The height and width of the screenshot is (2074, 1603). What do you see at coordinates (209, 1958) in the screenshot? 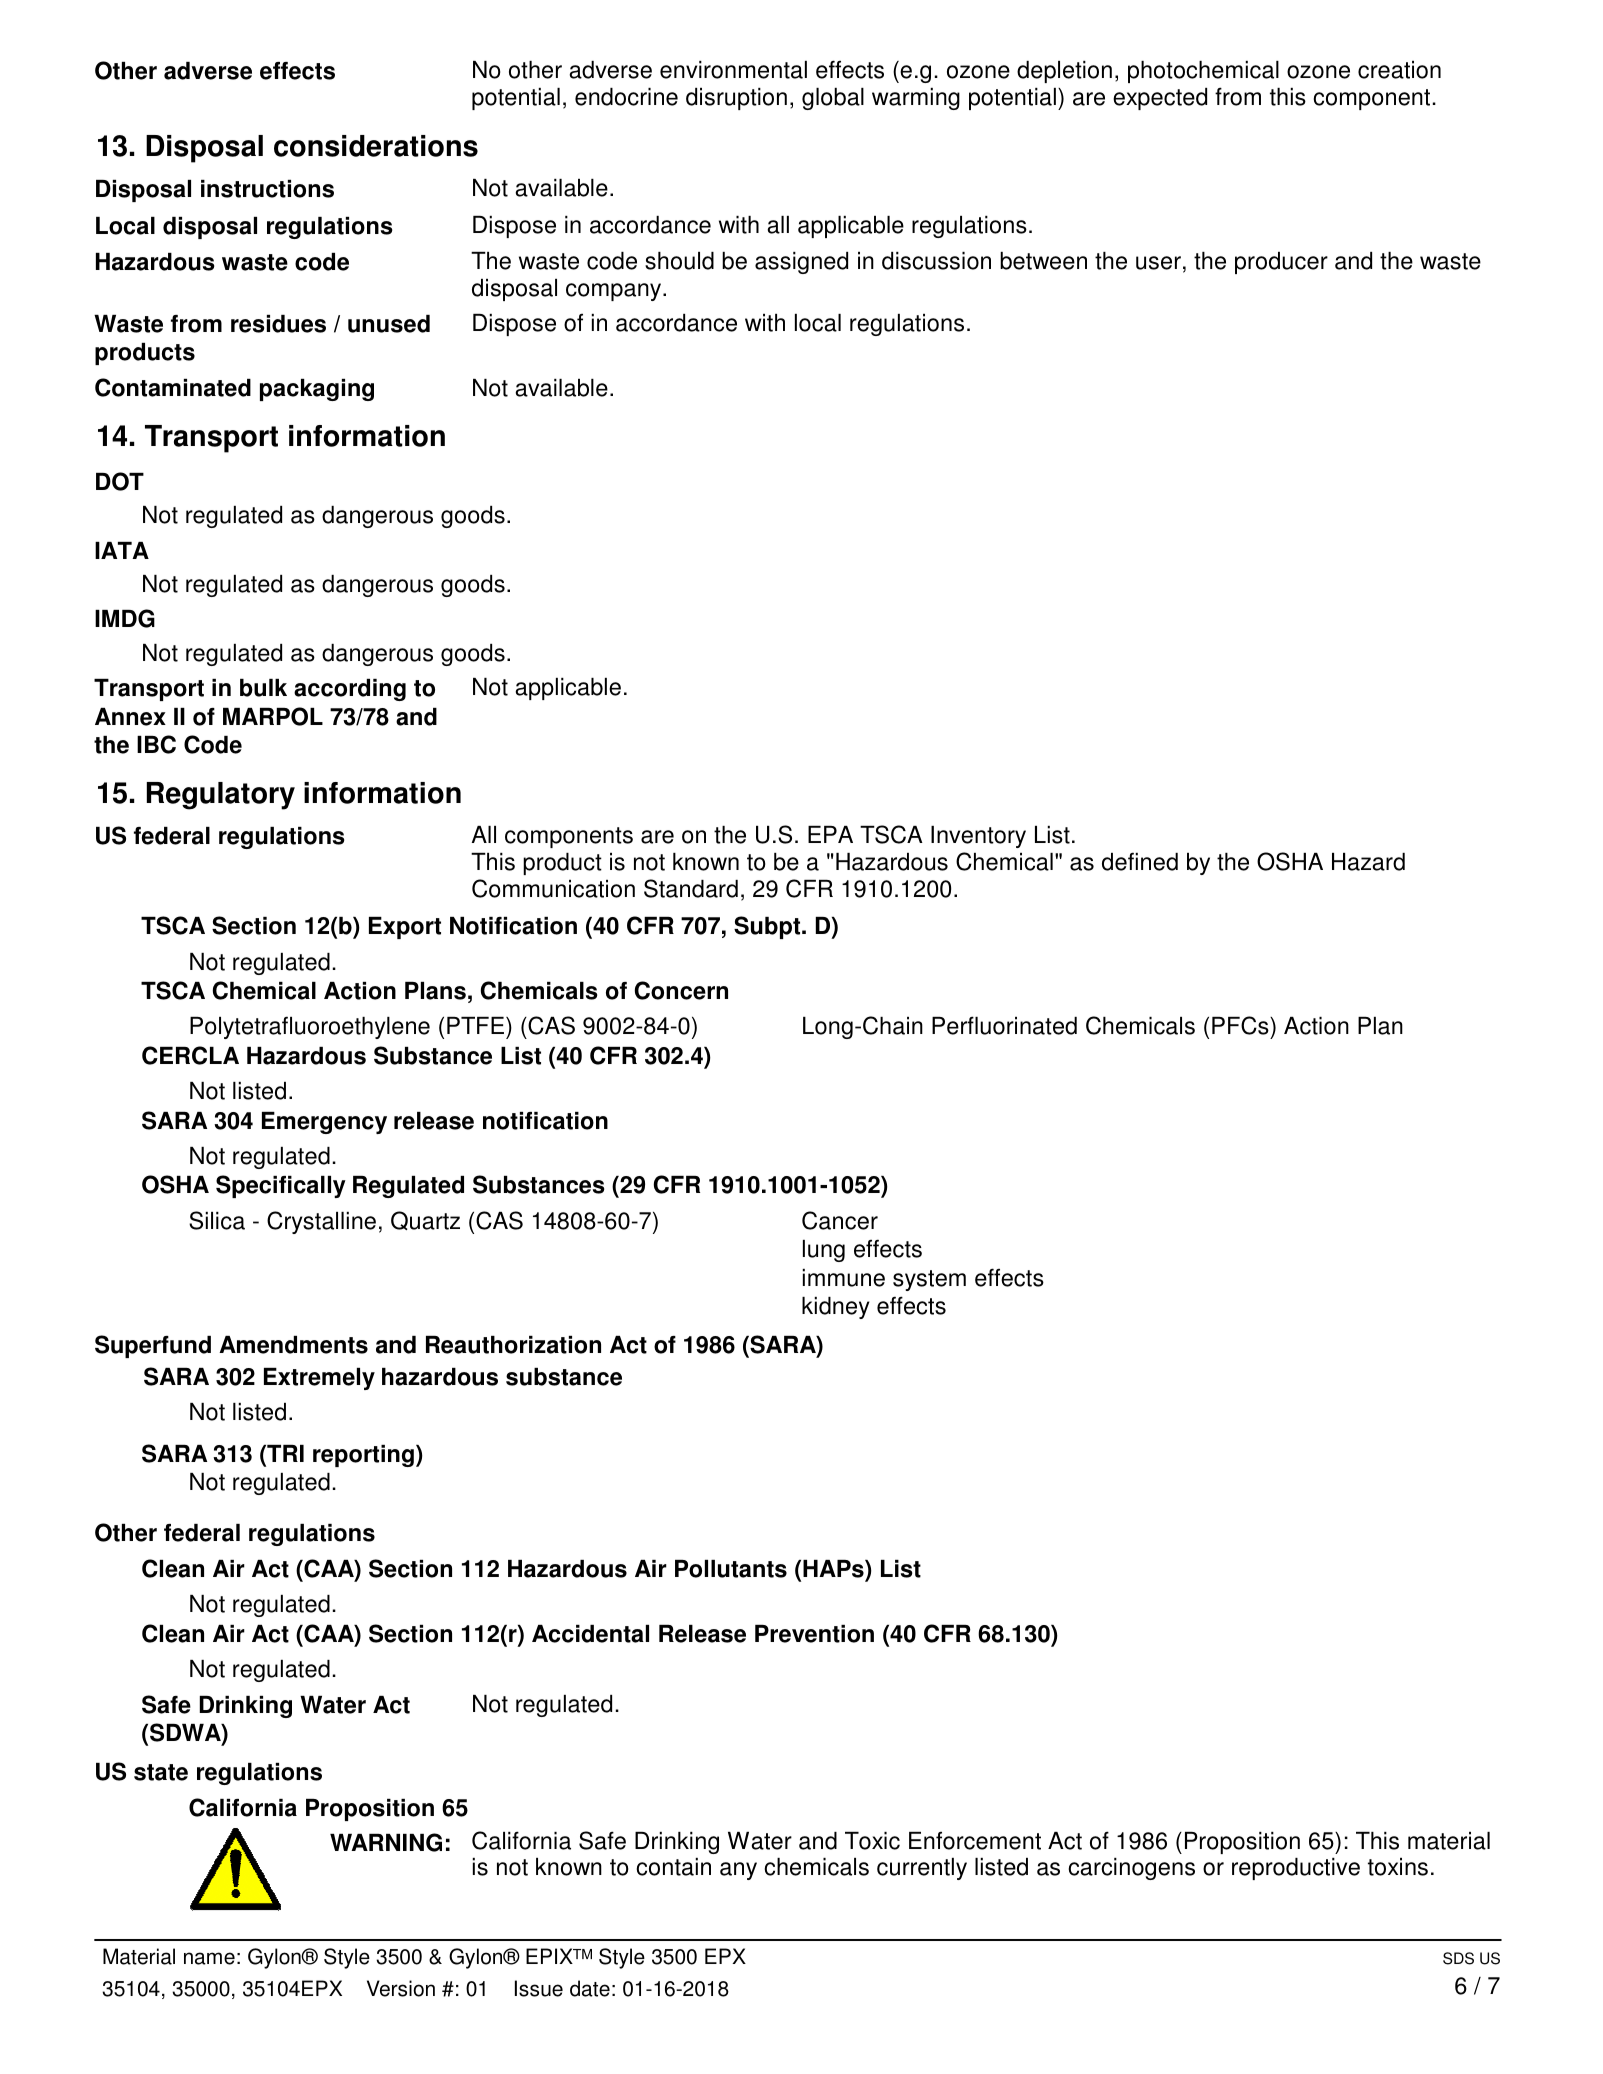
I see `name` at bounding box center [209, 1958].
